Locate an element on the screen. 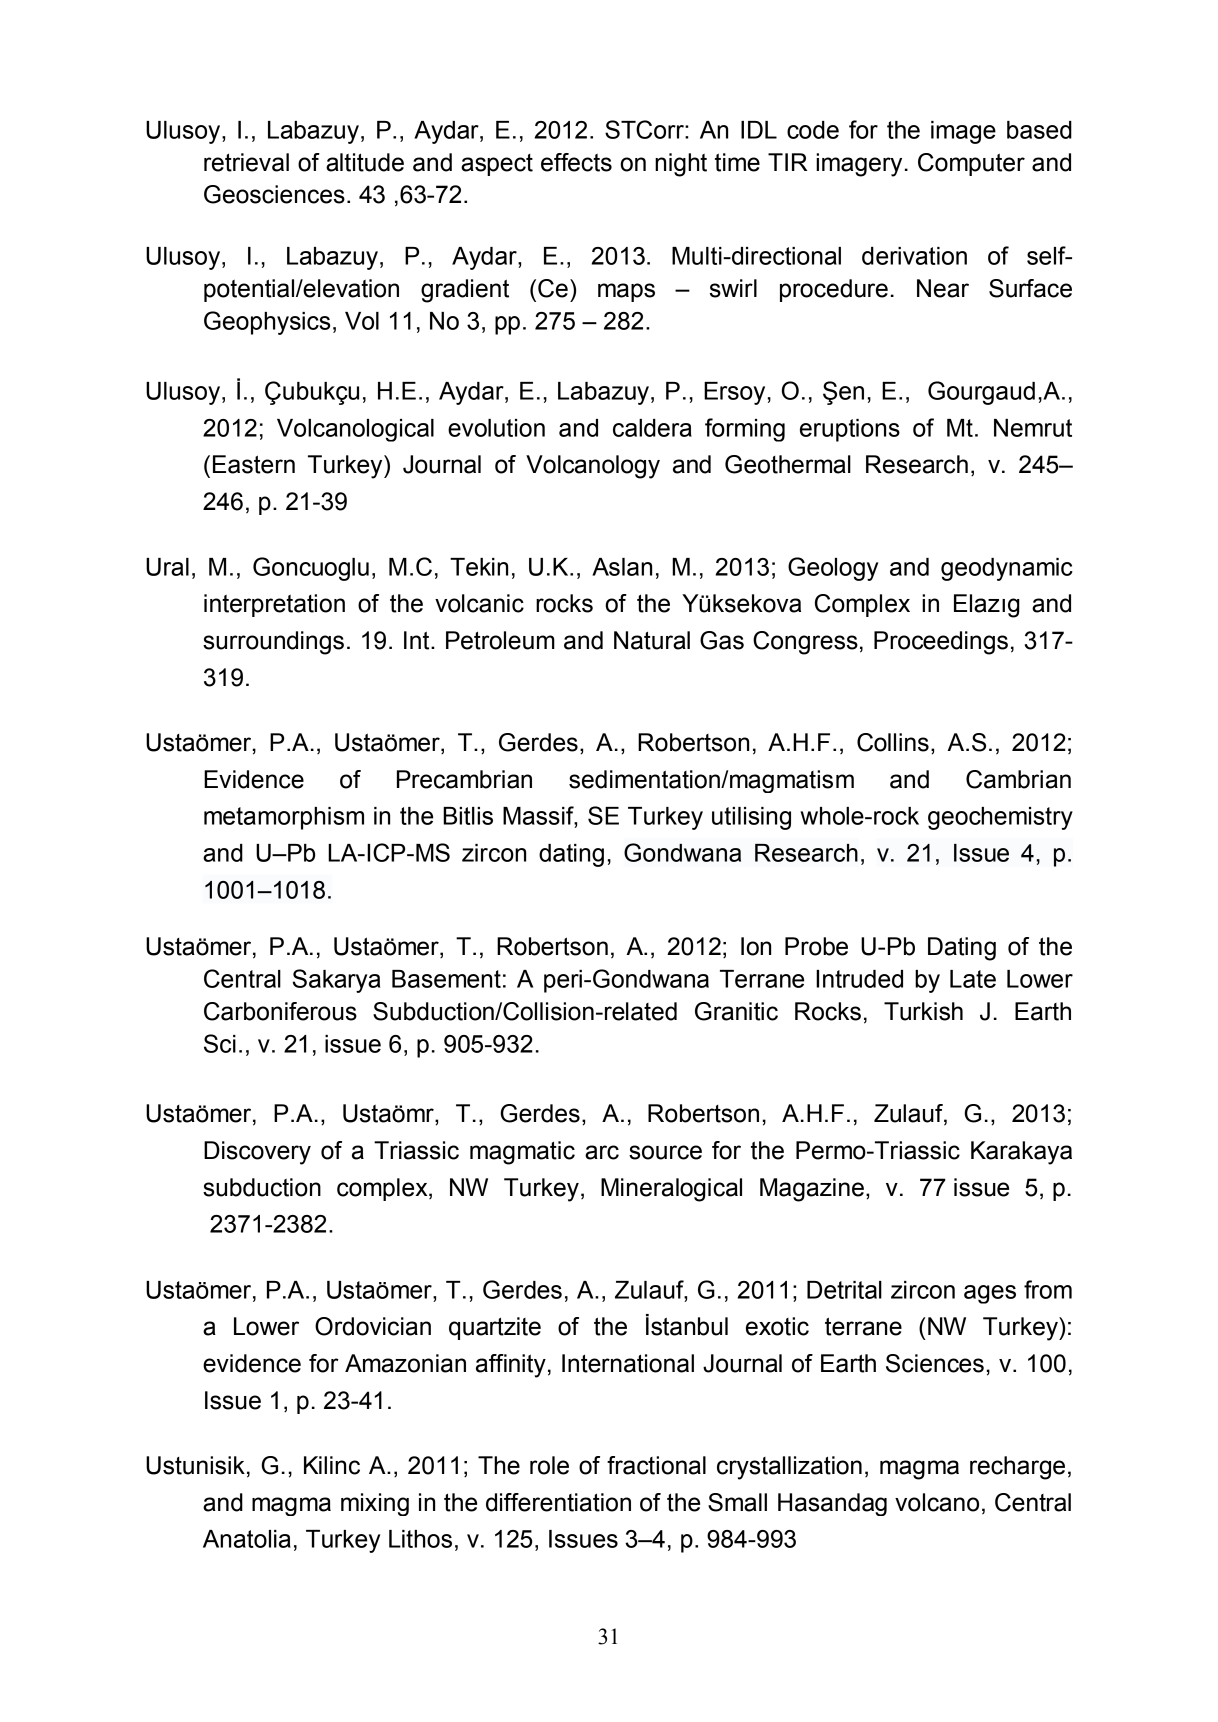 The width and height of the screenshot is (1218, 1722). Aslan is located at coordinates (622, 567).
